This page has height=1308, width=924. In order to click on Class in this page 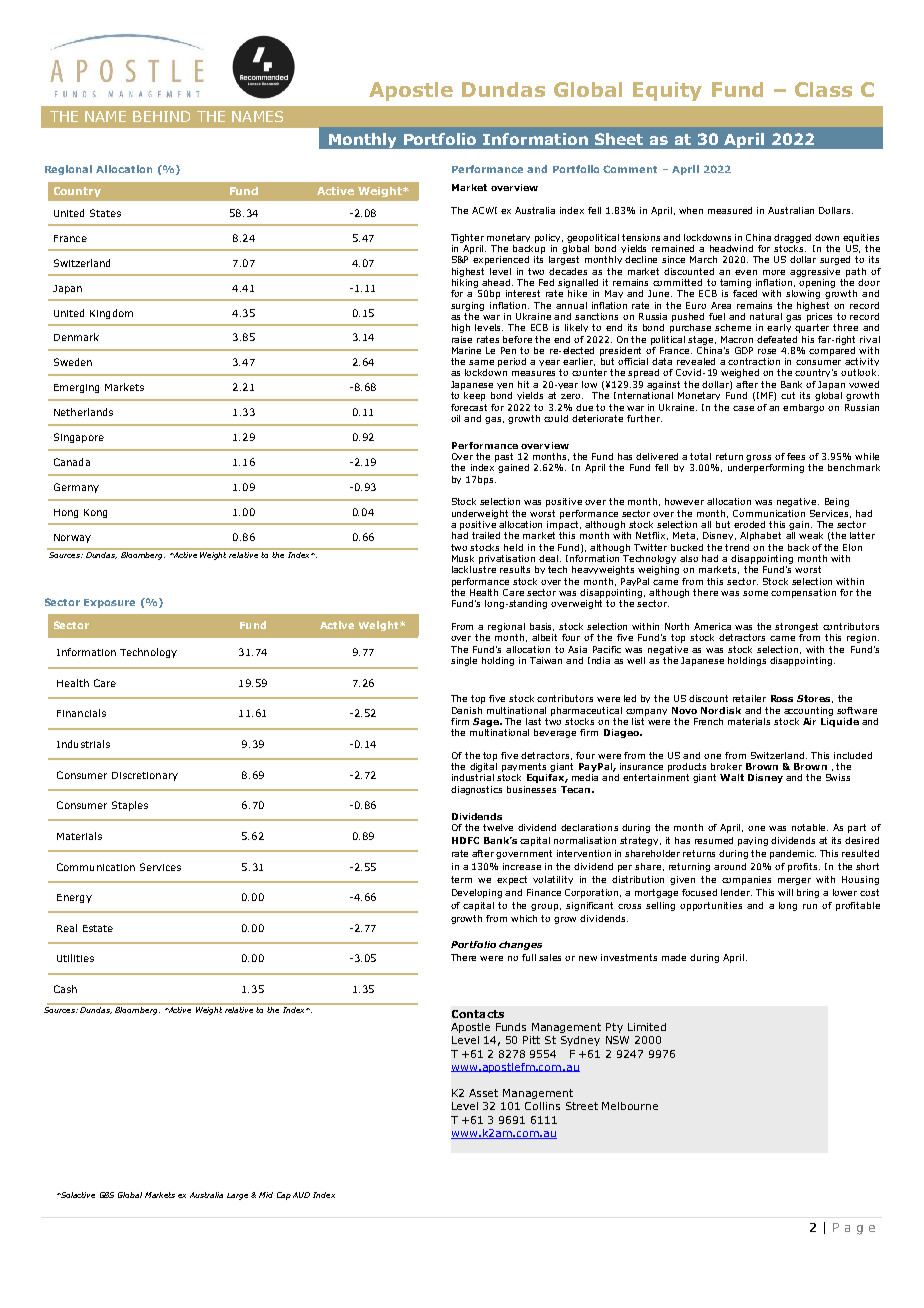, I will do `click(823, 89)`.
